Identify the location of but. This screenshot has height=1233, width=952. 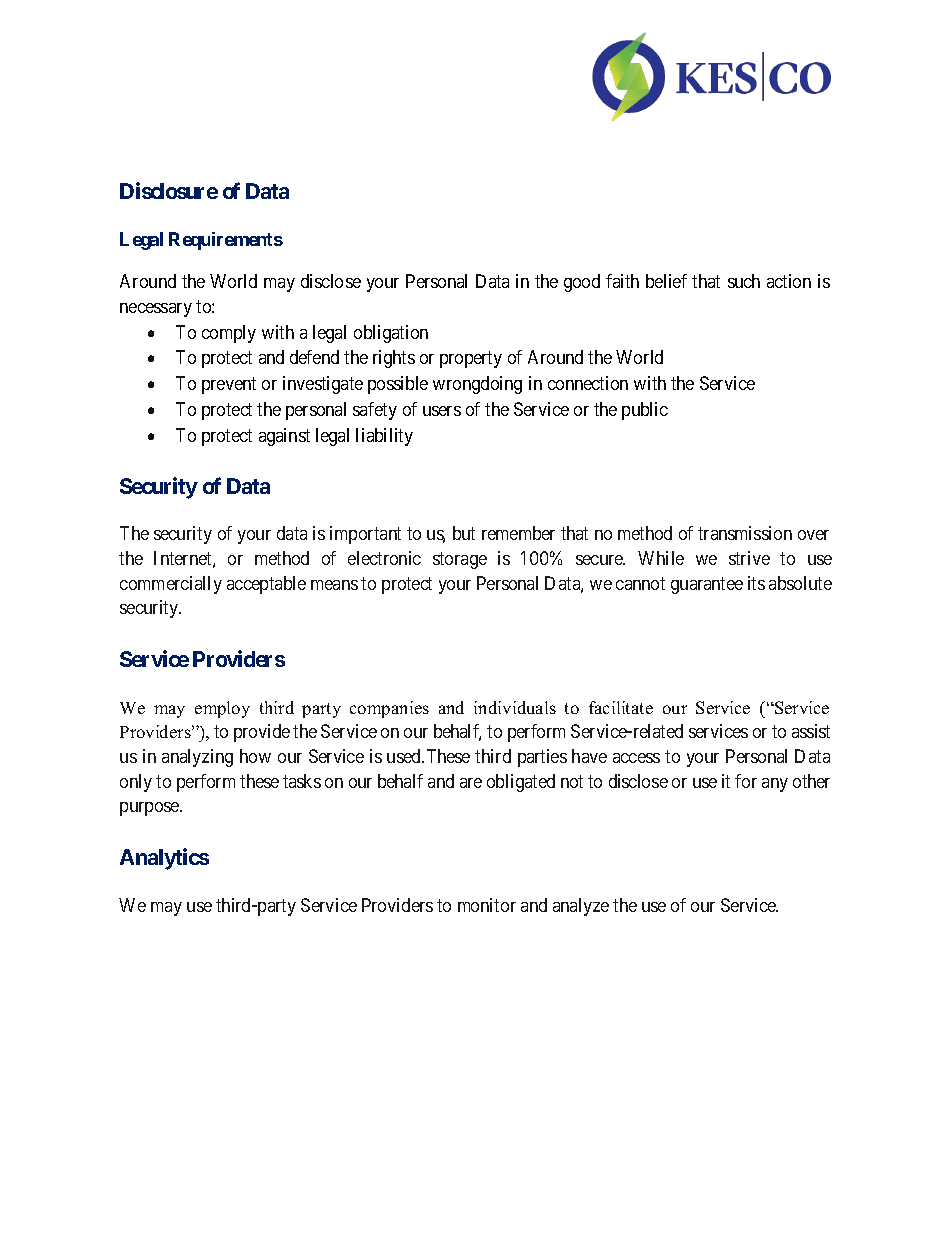
(464, 533).
